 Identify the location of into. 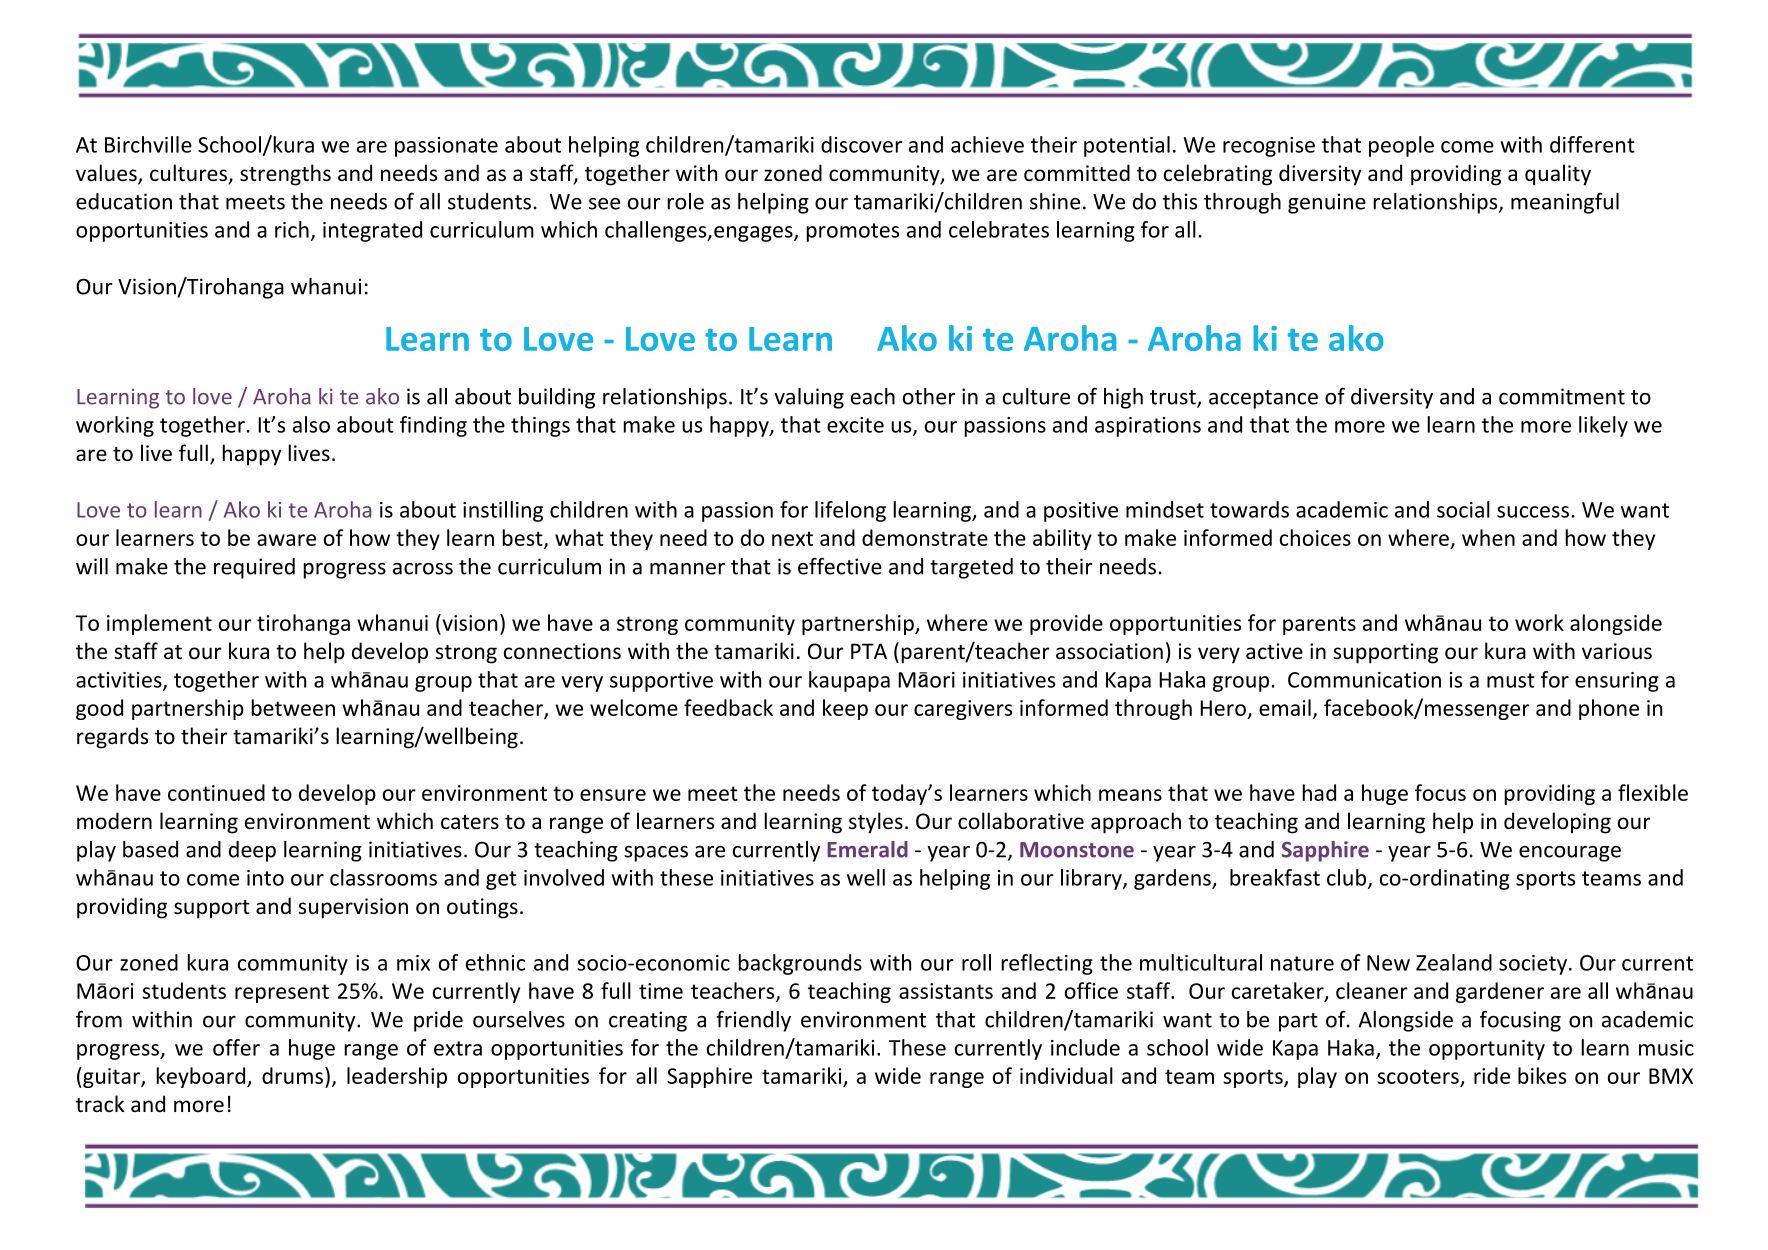
(265, 878).
